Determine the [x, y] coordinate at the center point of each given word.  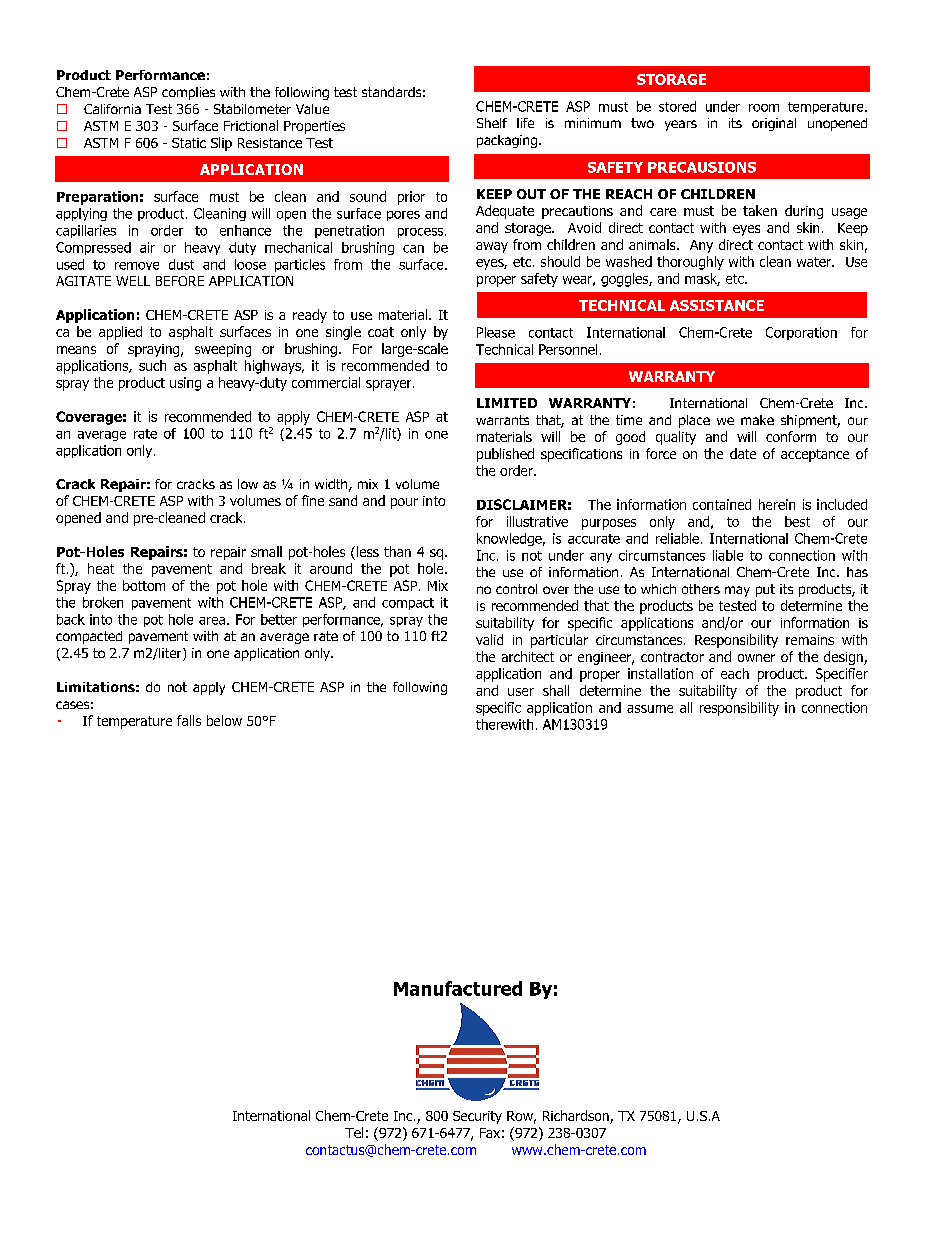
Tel [354, 1132]
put [765, 590]
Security [477, 1117]
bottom [144, 585]
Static [189, 143]
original [774, 124]
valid [489, 639]
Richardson [577, 1117]
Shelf [492, 123]
